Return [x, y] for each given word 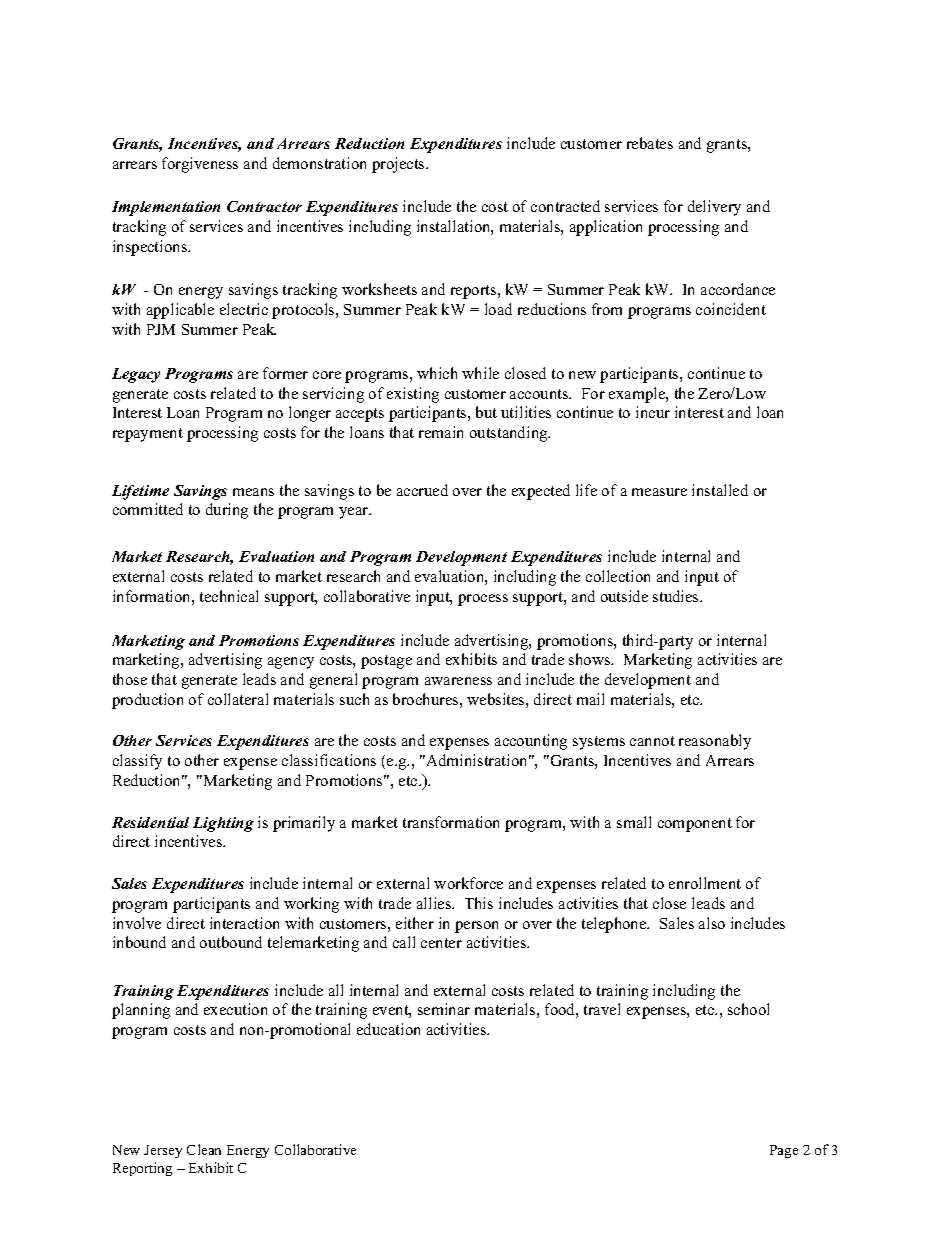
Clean [204, 1149]
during [227, 511]
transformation [451, 822]
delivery [714, 208]
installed [720, 490]
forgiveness [200, 165]
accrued [422, 490]
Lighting [223, 824]
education [388, 1029]
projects [399, 165]
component [695, 825]
